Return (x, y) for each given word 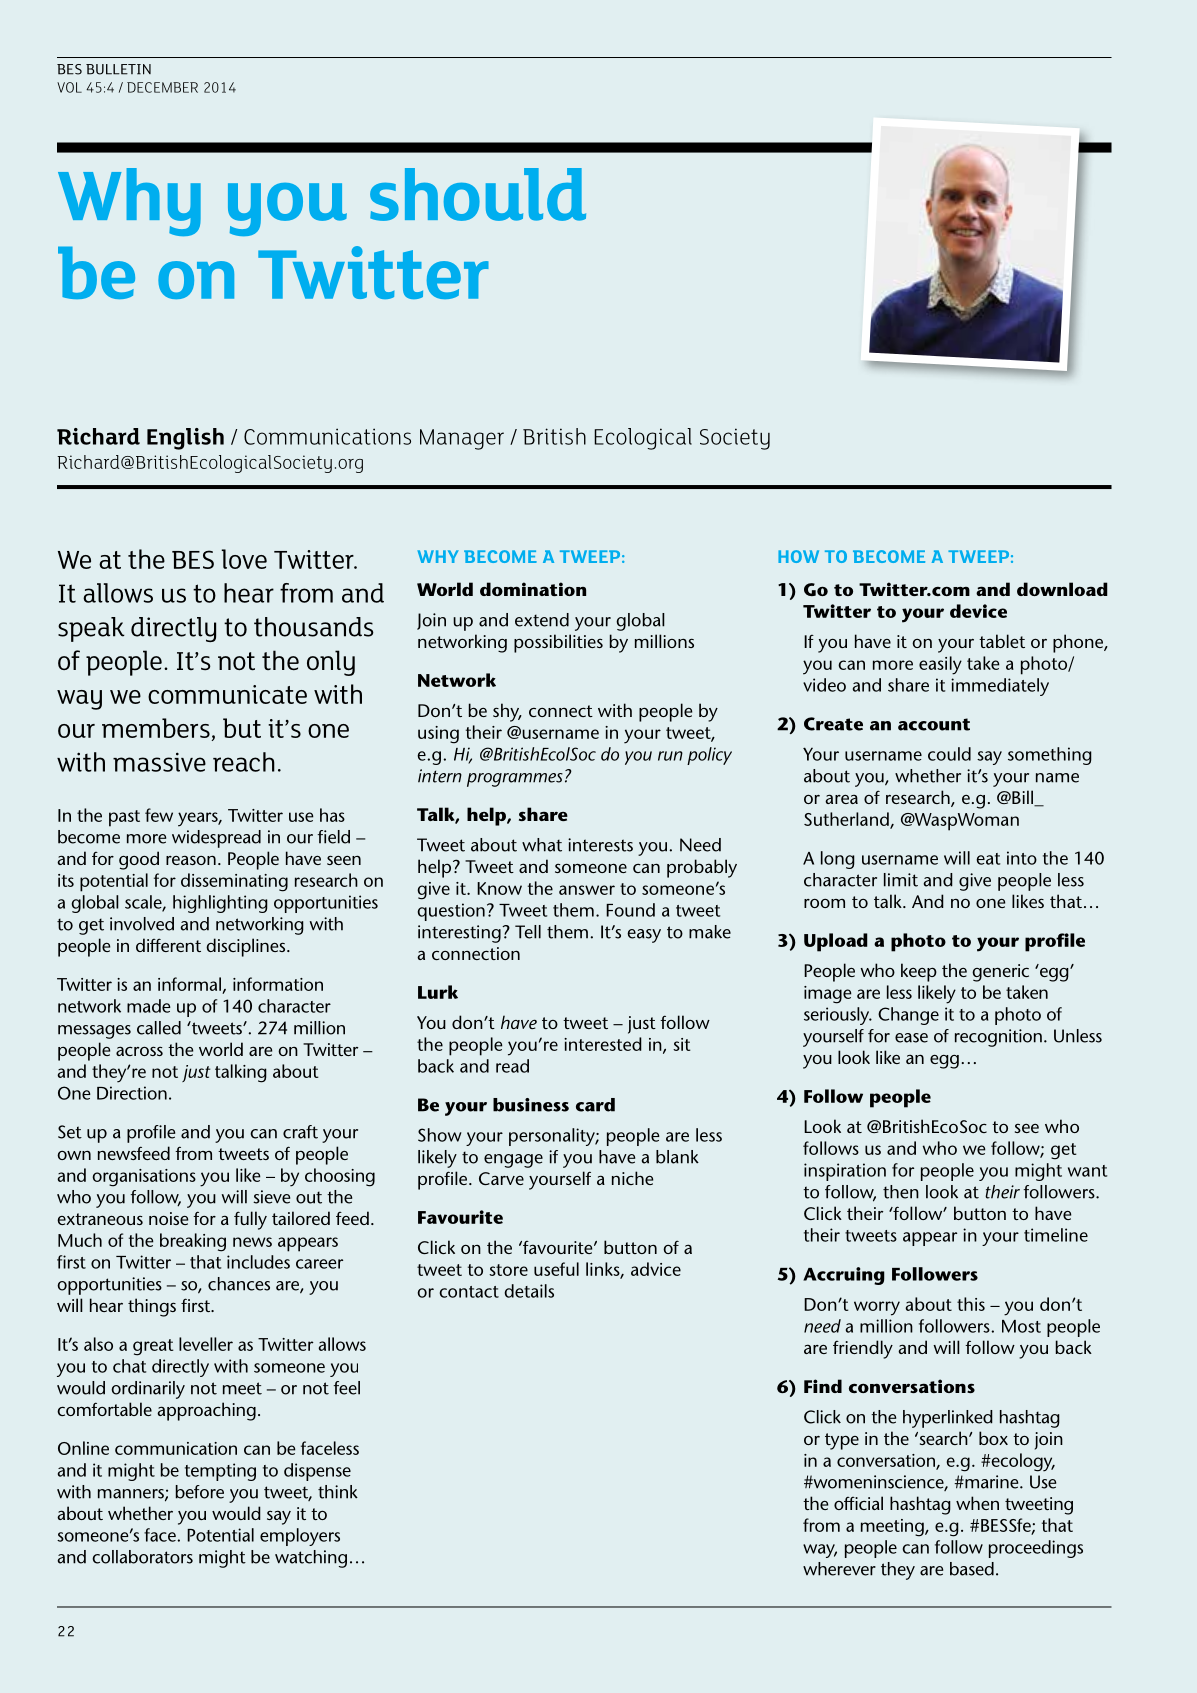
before (200, 1492)
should (478, 194)
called (159, 1028)
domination (533, 589)
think (338, 1492)
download (1062, 589)
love (244, 559)
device (978, 611)
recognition (998, 1038)
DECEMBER (162, 87)
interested (603, 1044)
